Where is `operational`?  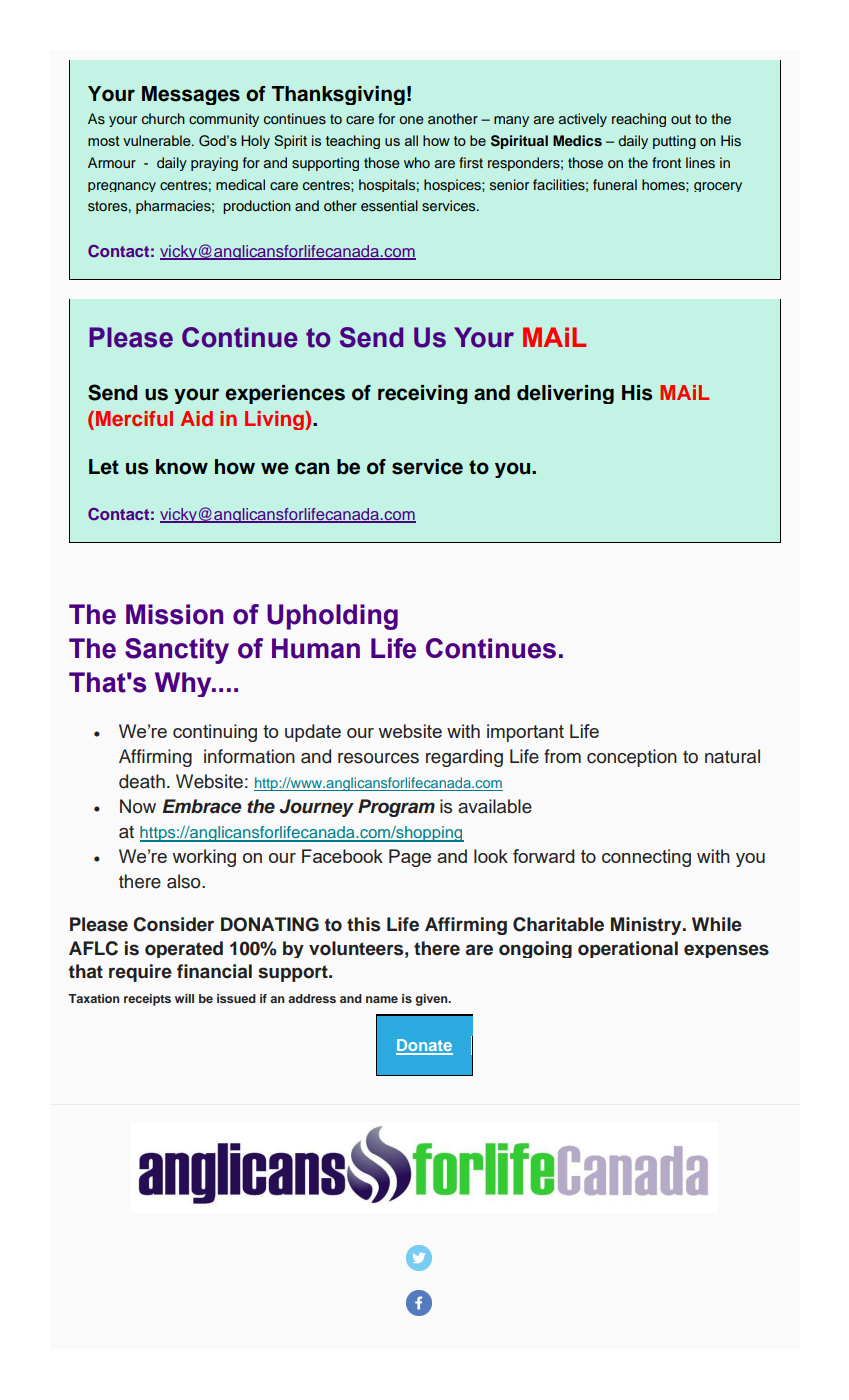
operational is located at coordinates (628, 949).
